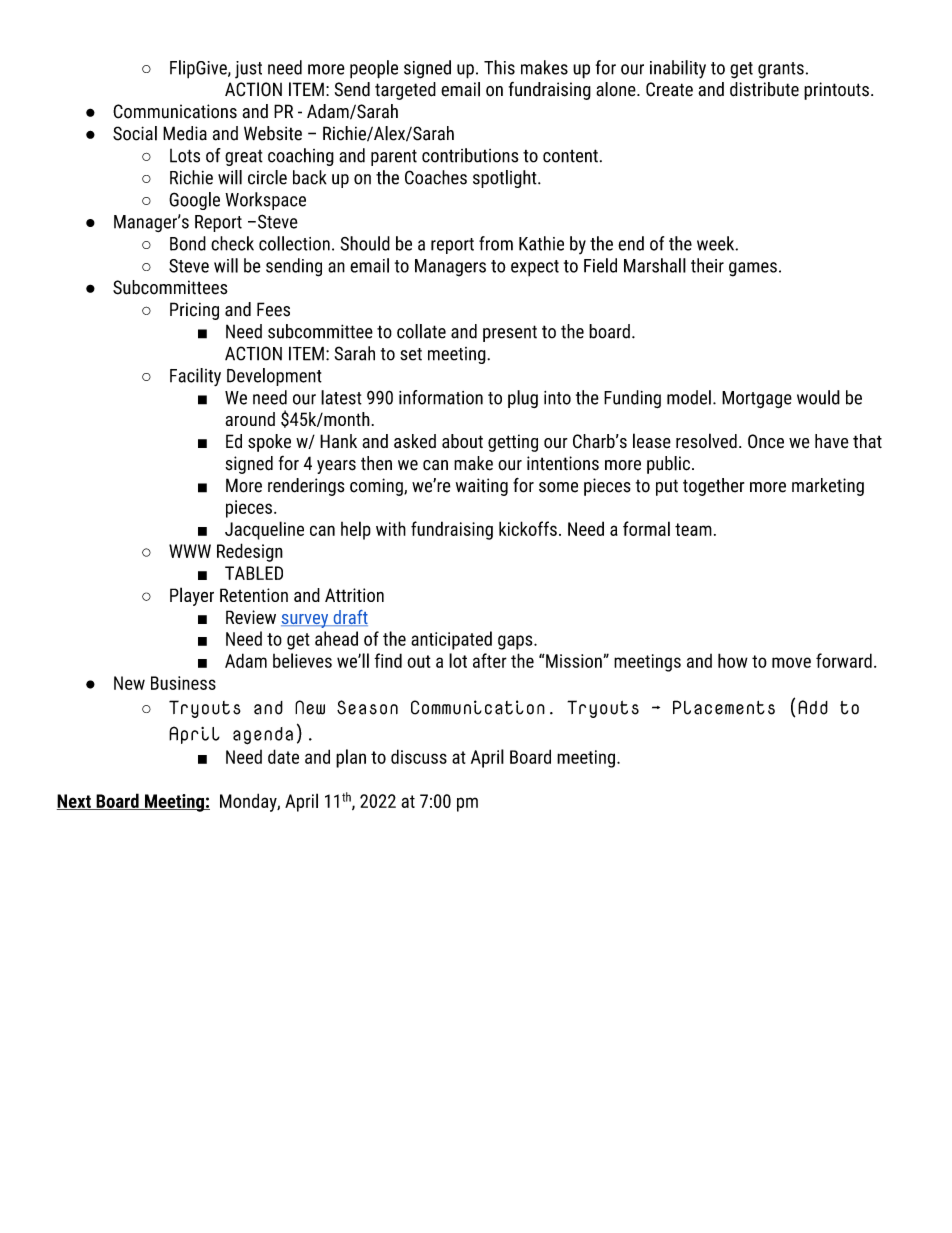 This image has width=952, height=1233. What do you see at coordinates (75, 802) in the image?
I see `Next` at bounding box center [75, 802].
